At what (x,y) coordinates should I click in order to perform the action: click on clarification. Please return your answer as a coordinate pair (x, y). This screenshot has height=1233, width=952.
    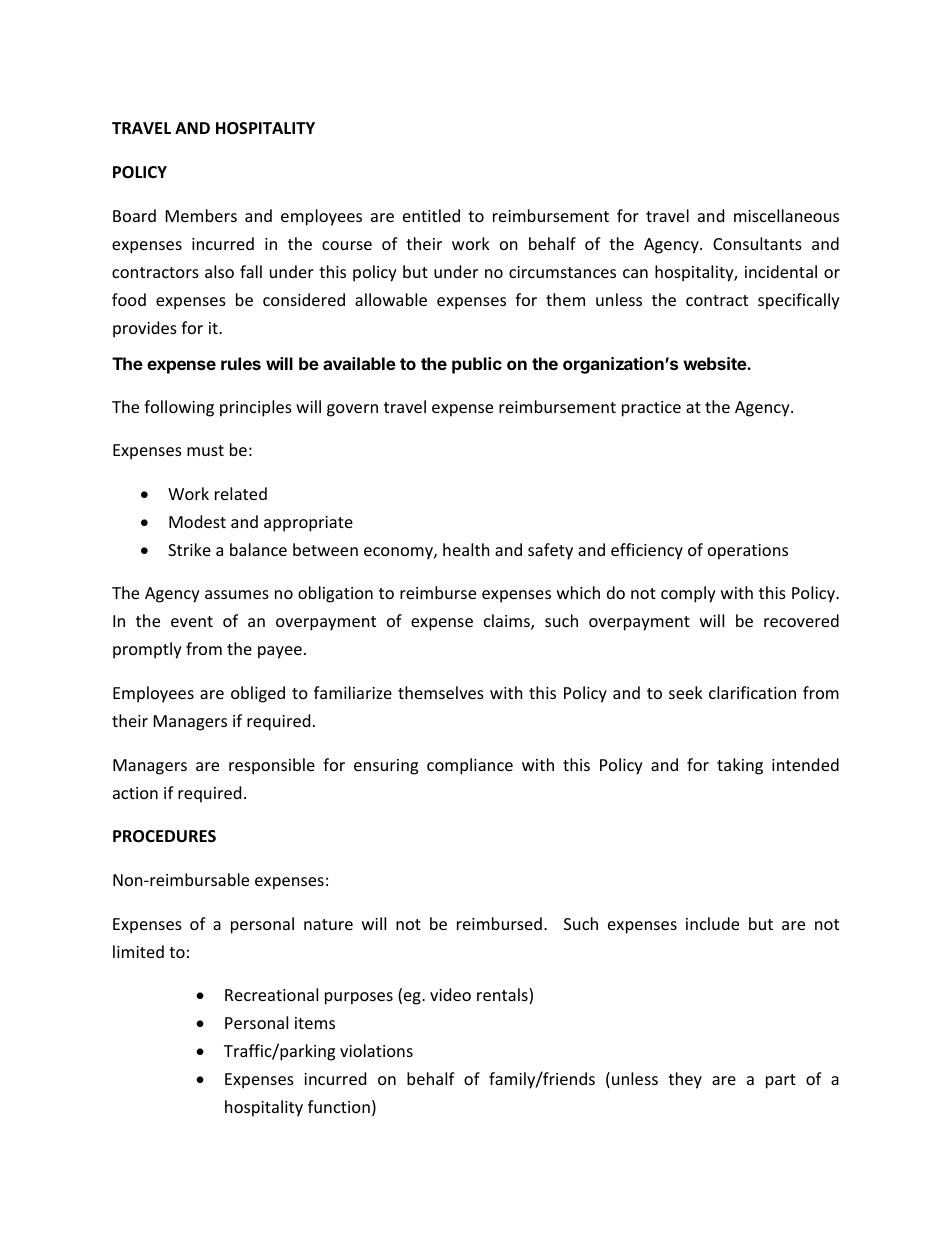
    Looking at the image, I should click on (752, 692).
